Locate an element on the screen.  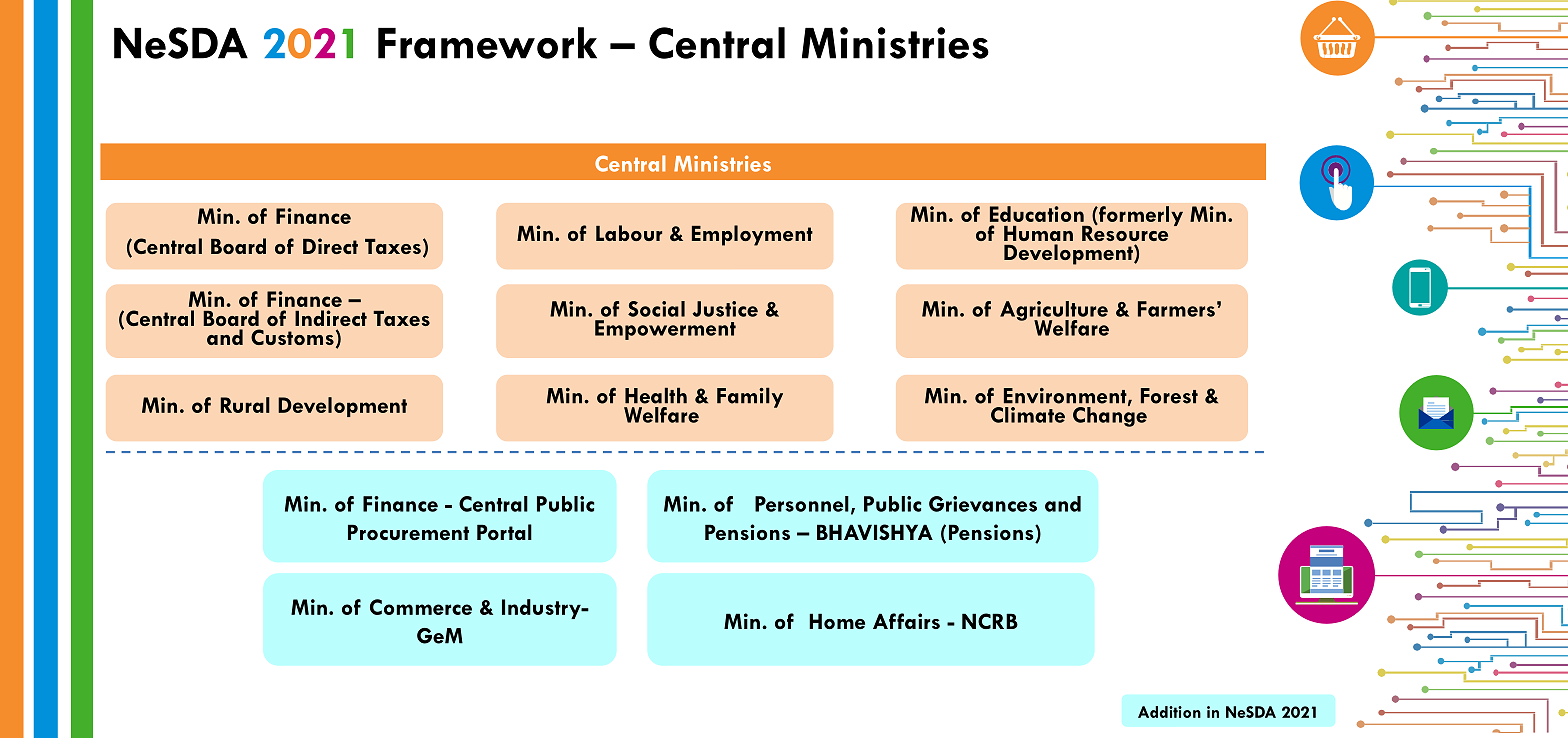
Customs is located at coordinates (292, 337).
